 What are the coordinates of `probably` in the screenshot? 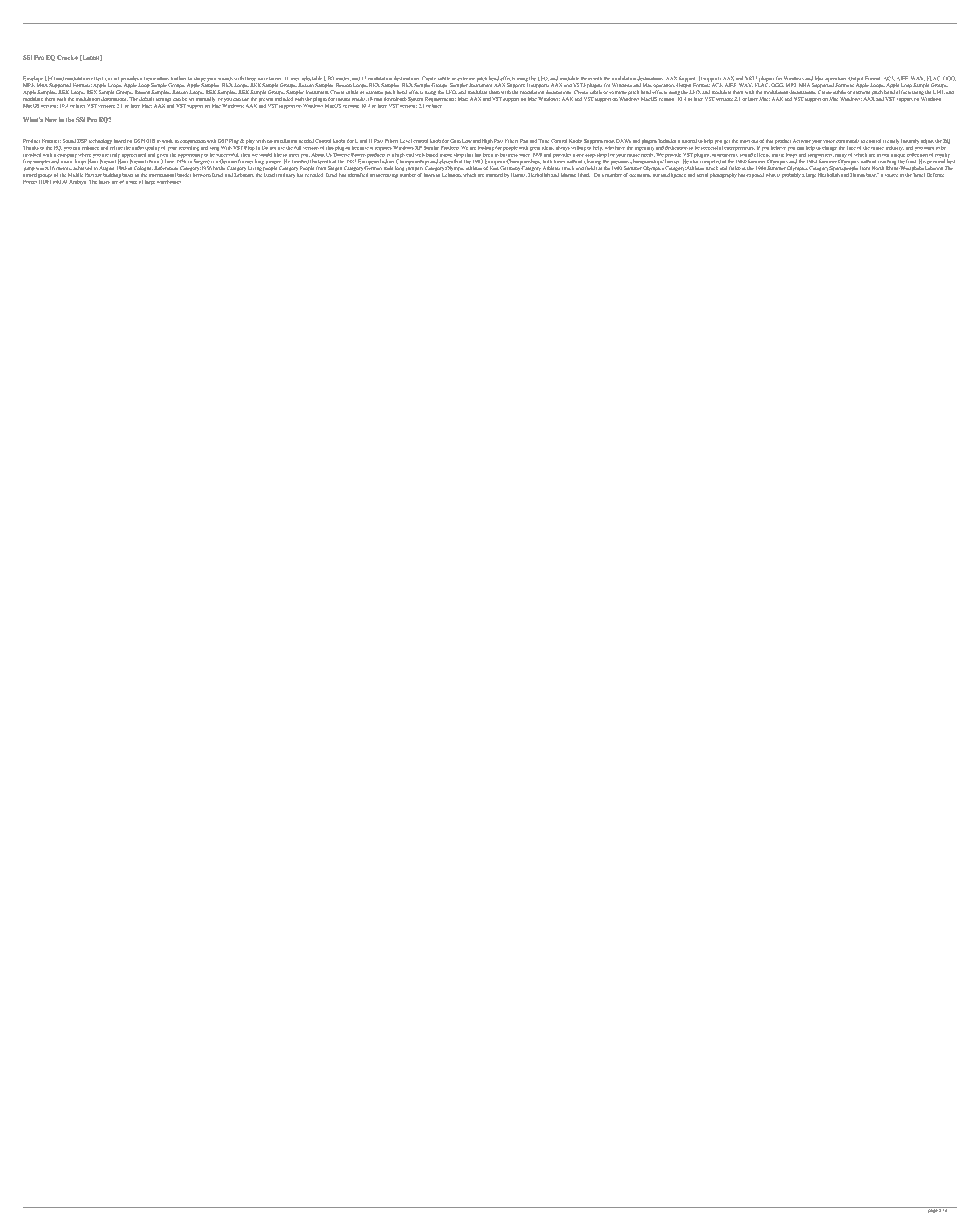 It's located at (791, 175).
